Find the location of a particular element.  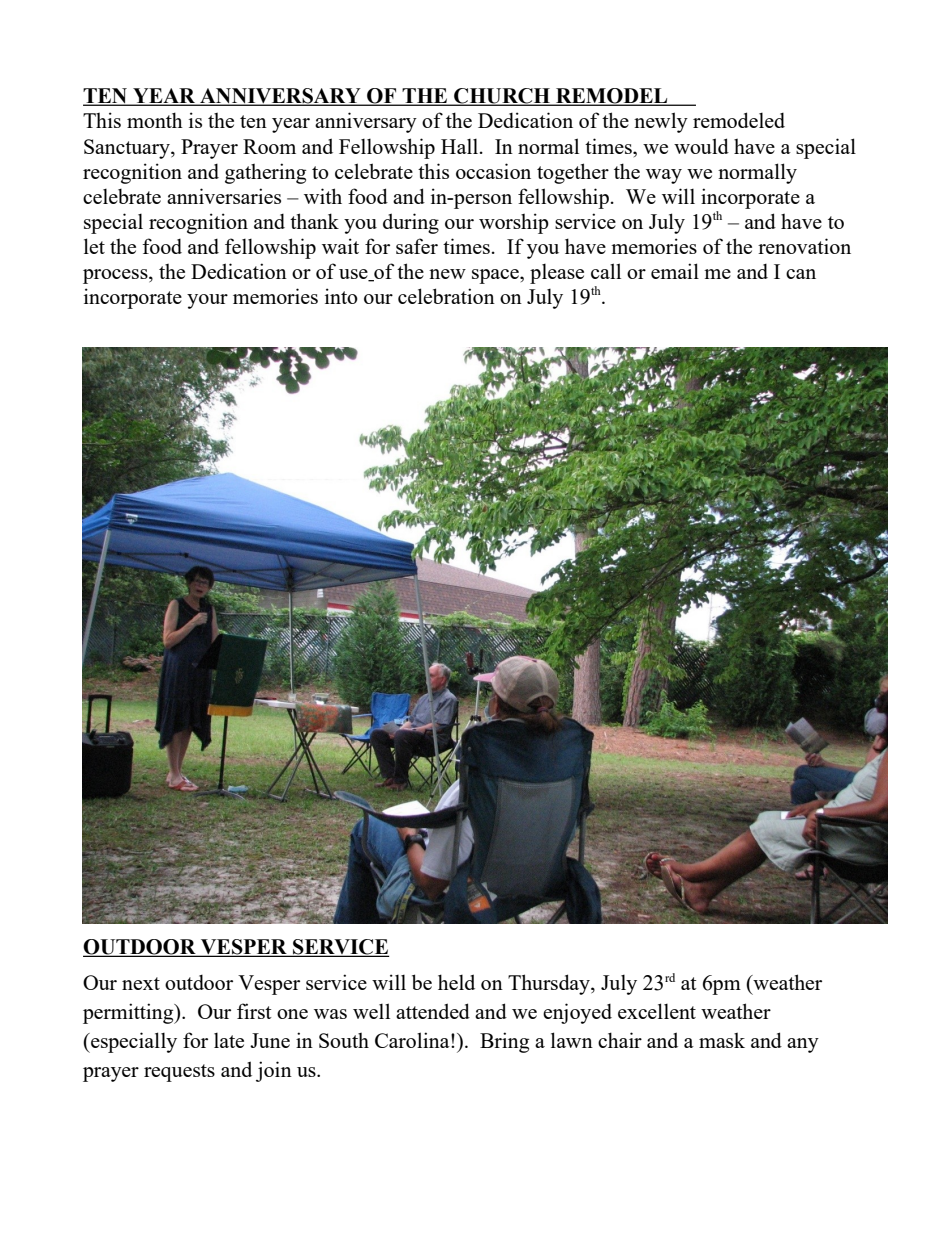

your is located at coordinates (207, 301).
